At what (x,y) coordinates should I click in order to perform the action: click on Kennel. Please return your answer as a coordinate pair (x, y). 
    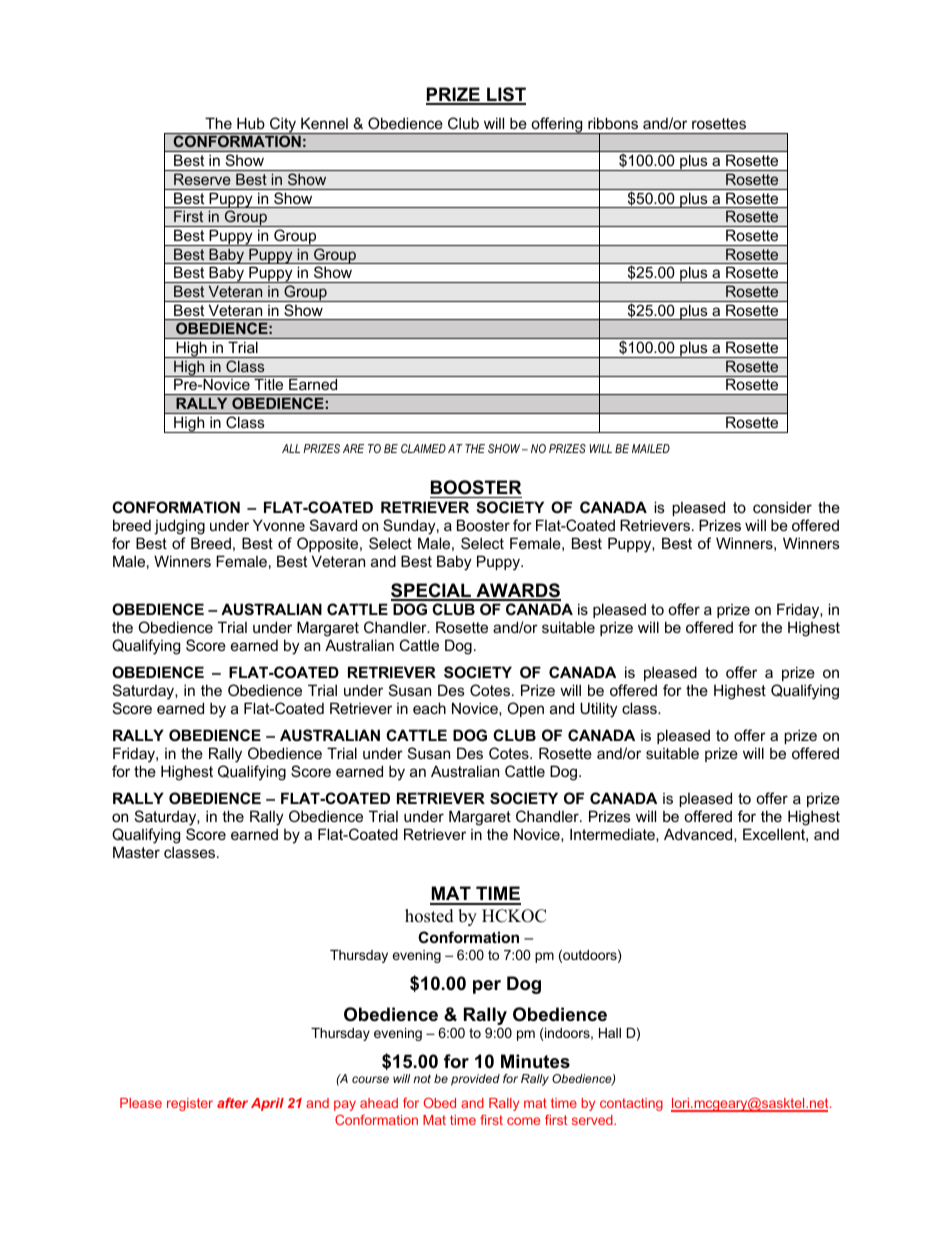
    Looking at the image, I should click on (324, 123).
